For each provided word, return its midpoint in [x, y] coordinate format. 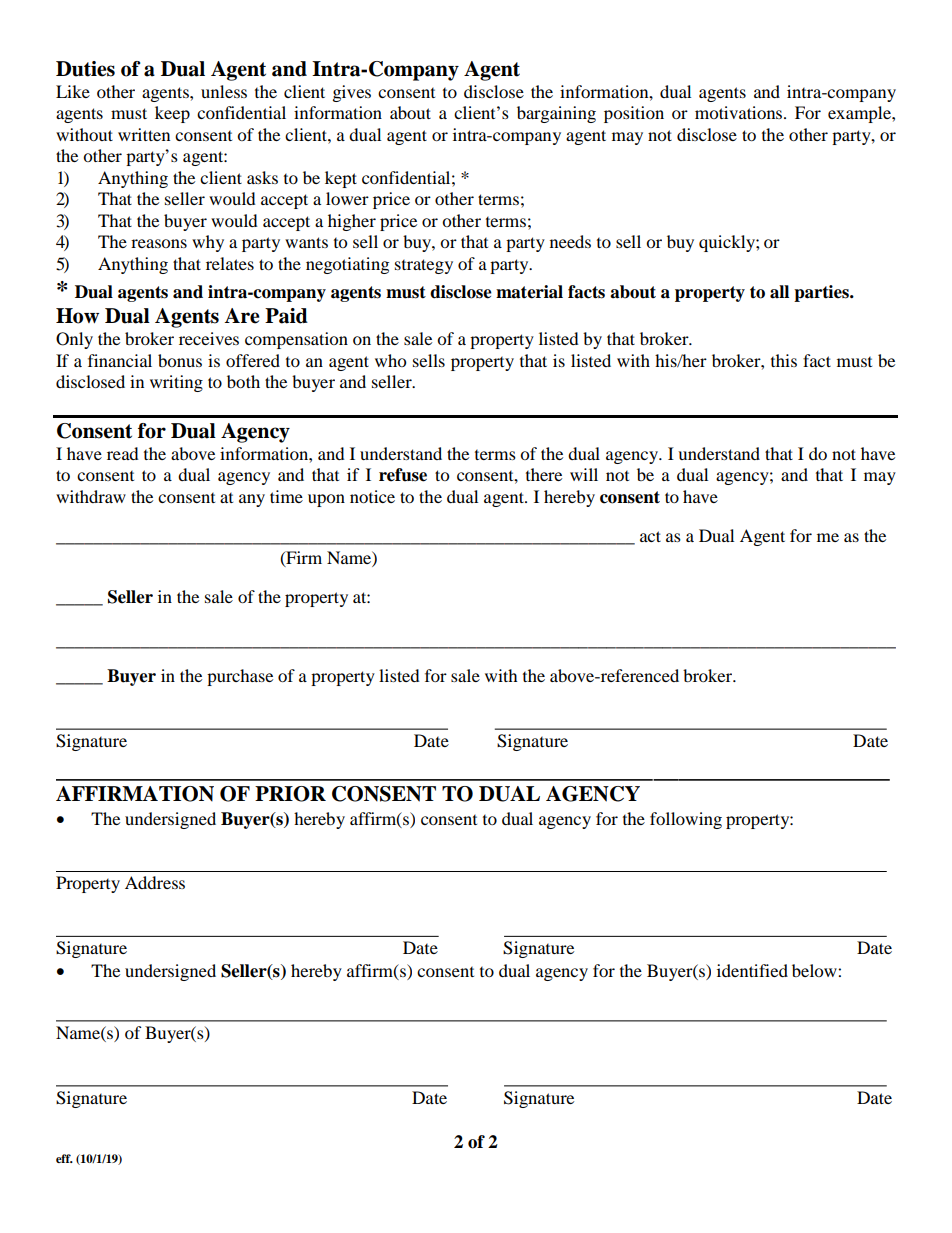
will [584, 474]
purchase [240, 677]
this [784, 360]
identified [752, 970]
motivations [740, 112]
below [815, 970]
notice [372, 496]
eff [64, 1158]
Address [155, 882]
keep [172, 114]
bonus [180, 360]
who [390, 360]
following [686, 820]
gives [352, 93]
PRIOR [290, 794]
